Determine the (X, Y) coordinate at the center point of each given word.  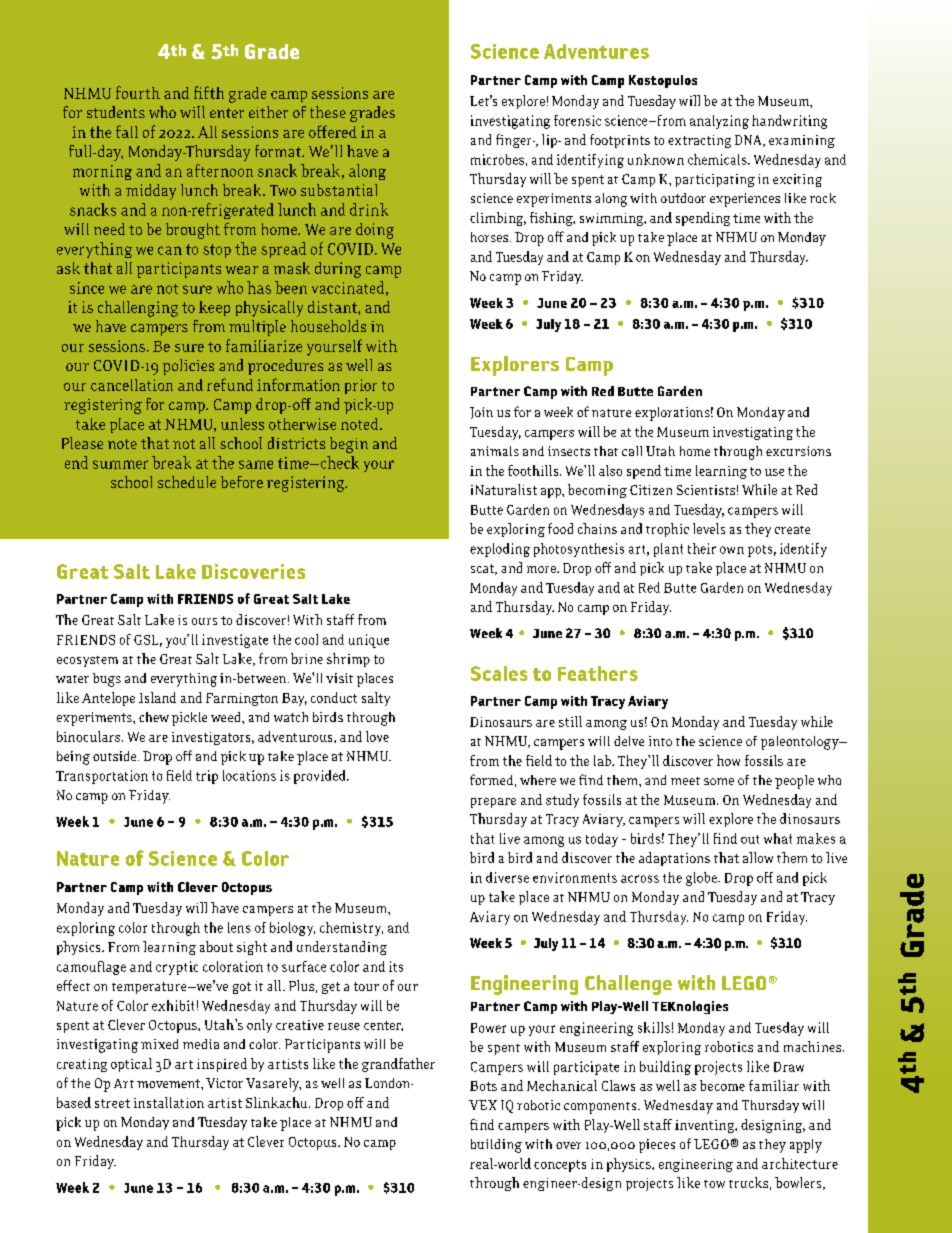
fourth (138, 92)
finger (515, 141)
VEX (483, 1105)
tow (714, 1184)
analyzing (719, 122)
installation (169, 1102)
